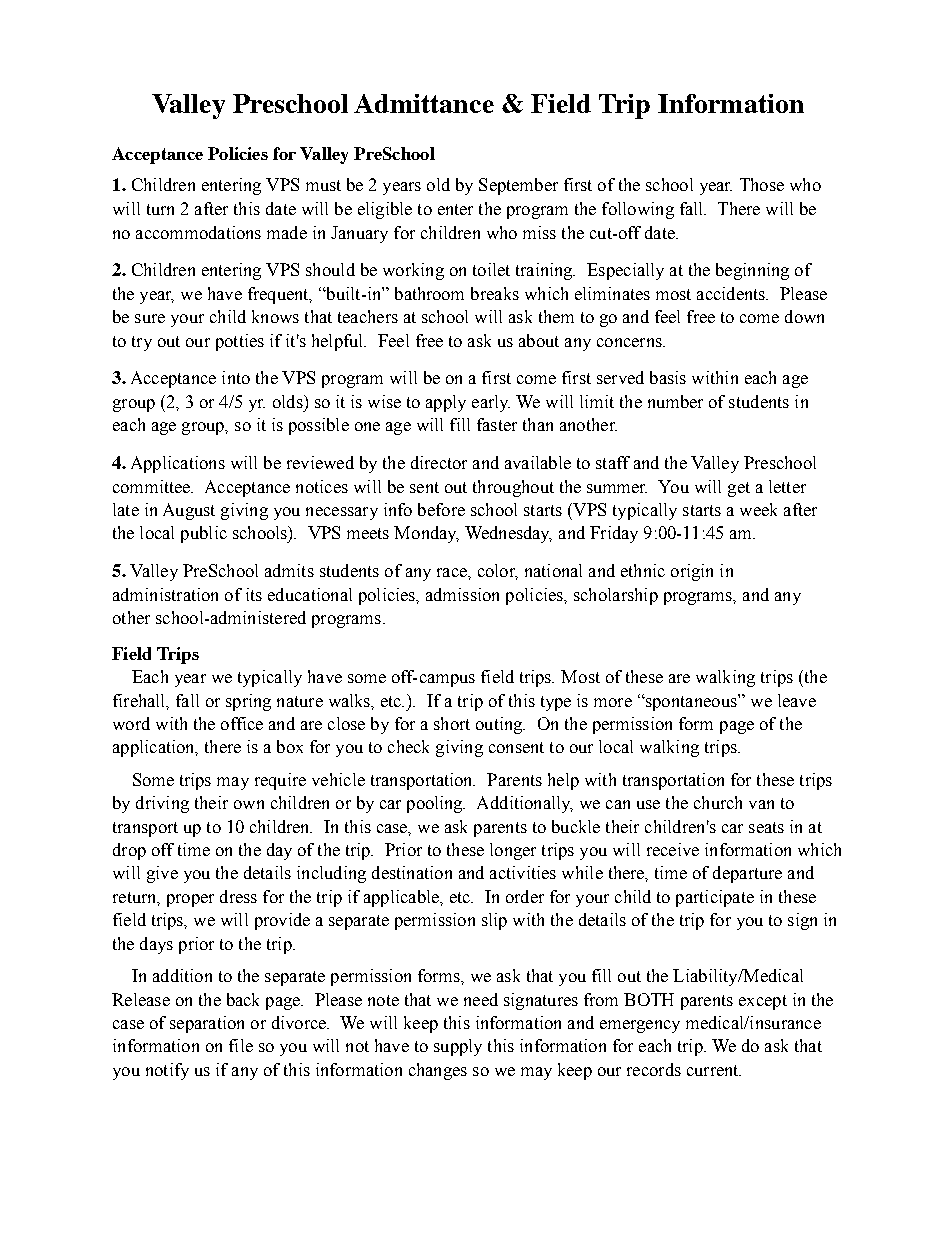 This document has width=952, height=1233. Describe the element at coordinates (323, 185) in the document. I see `must` at that location.
